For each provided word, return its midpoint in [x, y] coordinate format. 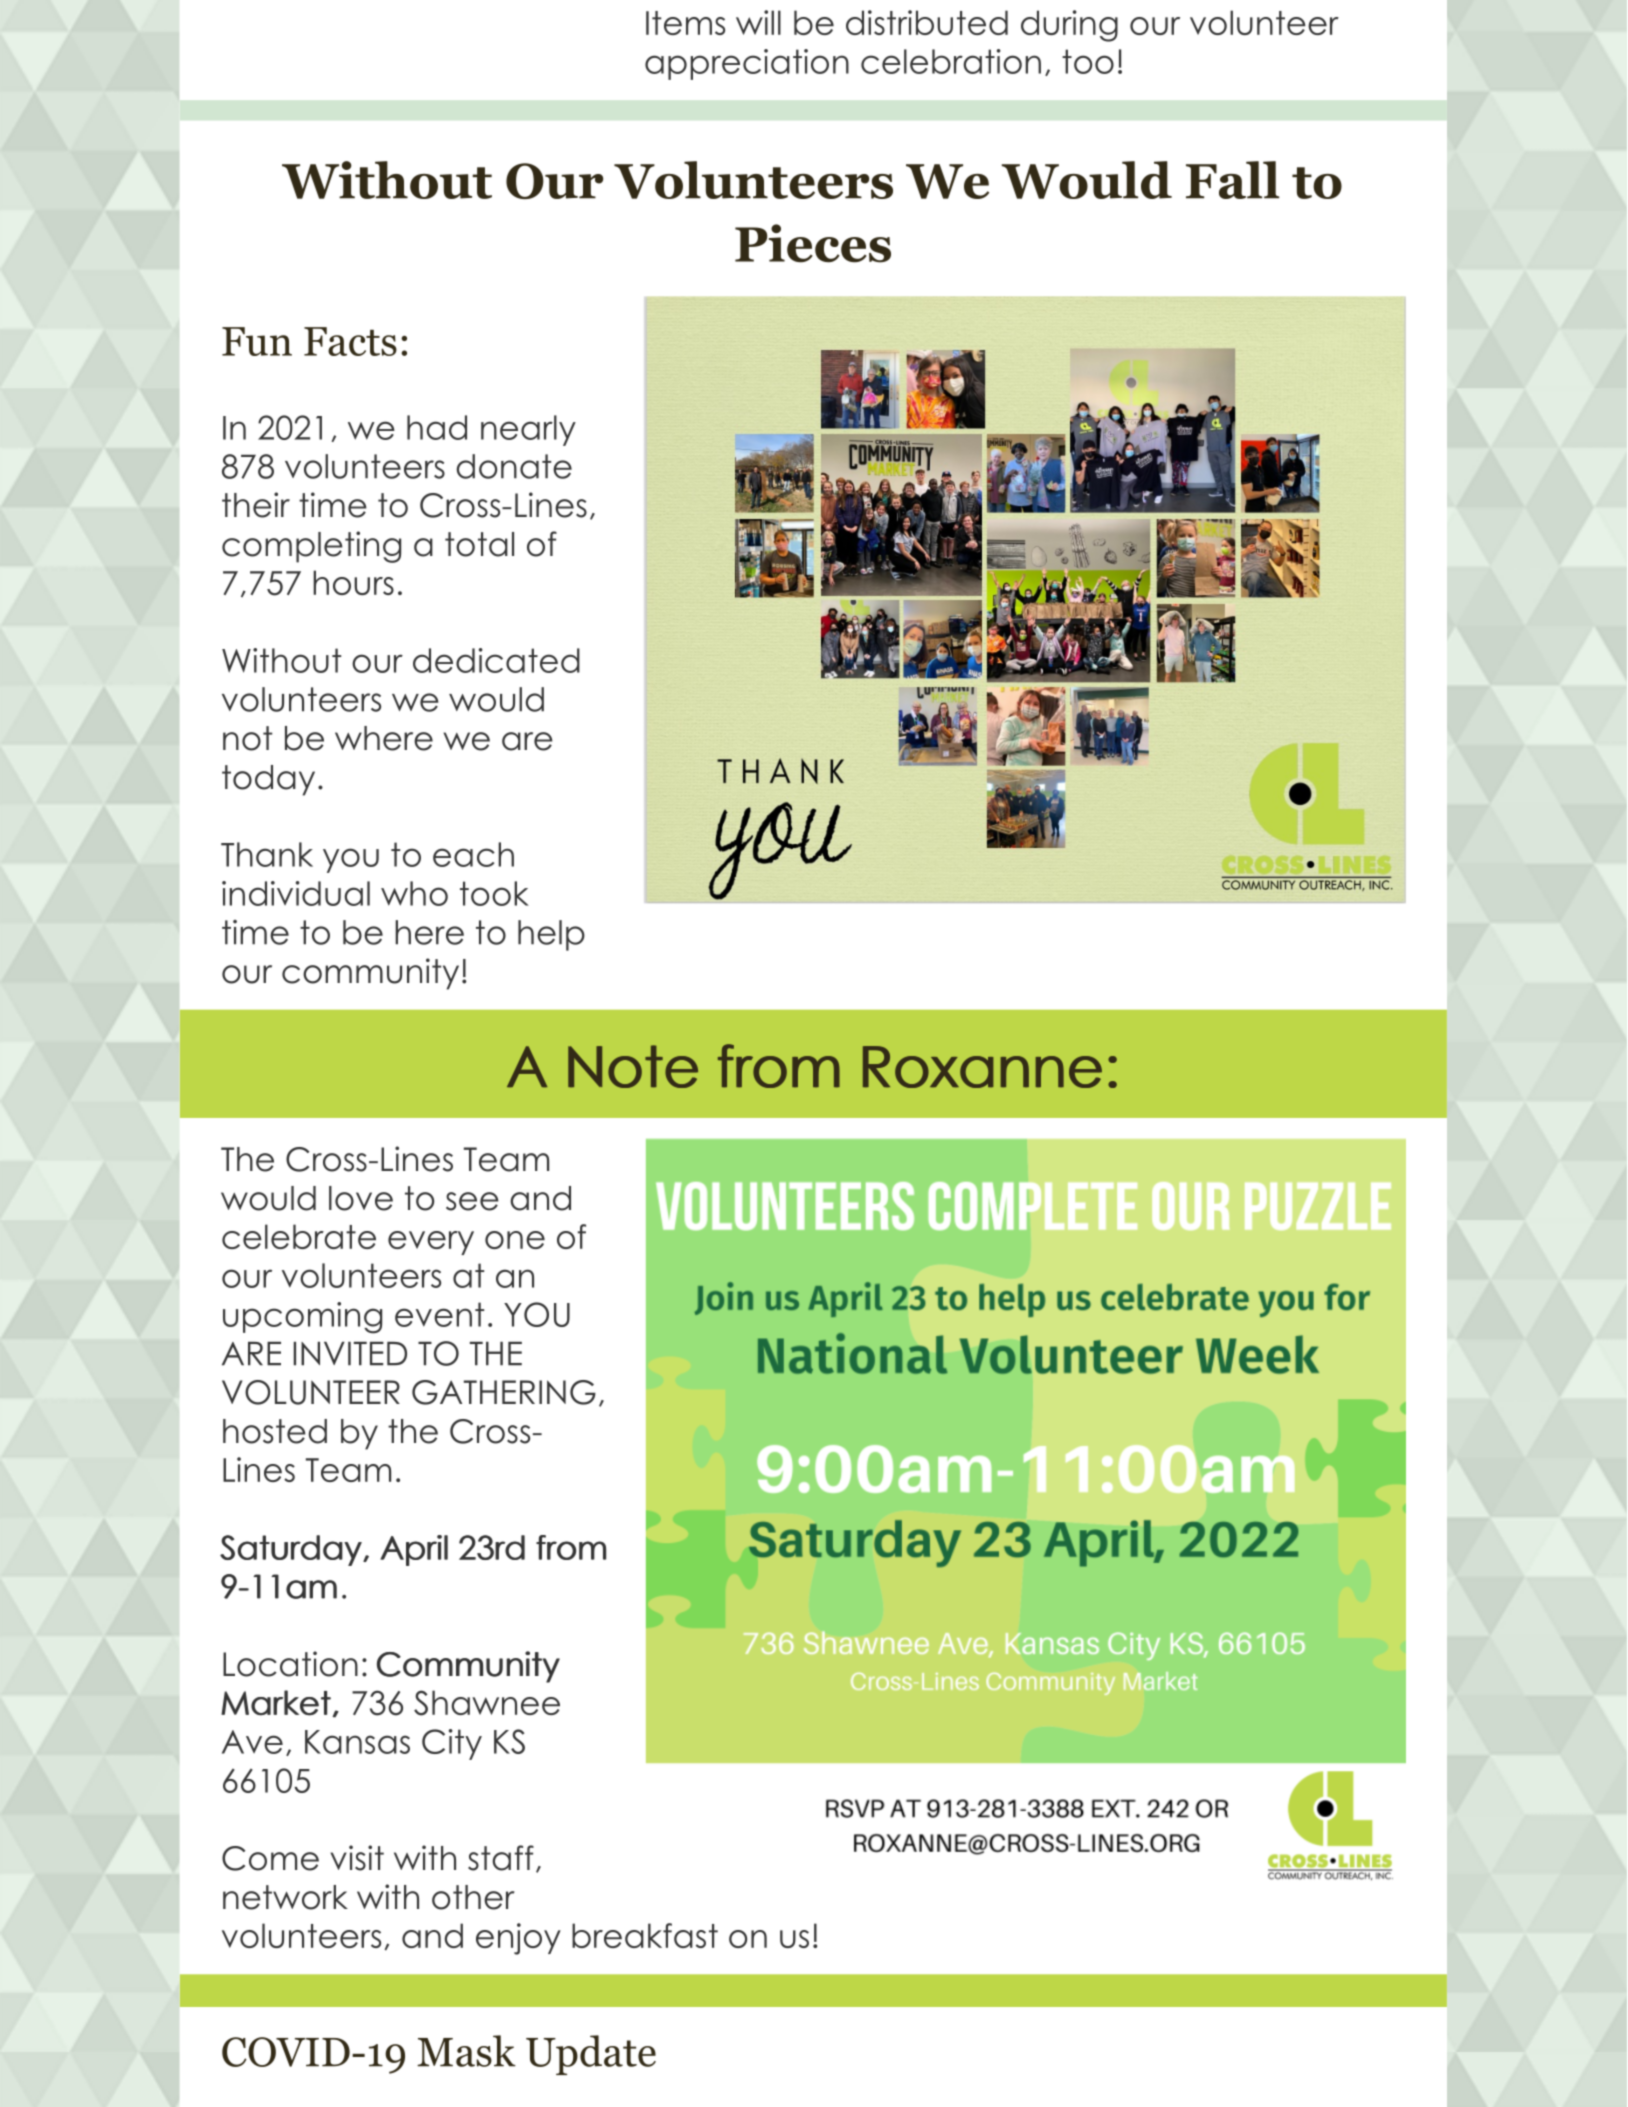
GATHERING [504, 1392]
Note [633, 1066]
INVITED [350, 1354]
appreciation [747, 64]
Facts [350, 341]
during [1069, 26]
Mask [466, 2051]
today [268, 780]
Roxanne [982, 1067]
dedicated [496, 660]
